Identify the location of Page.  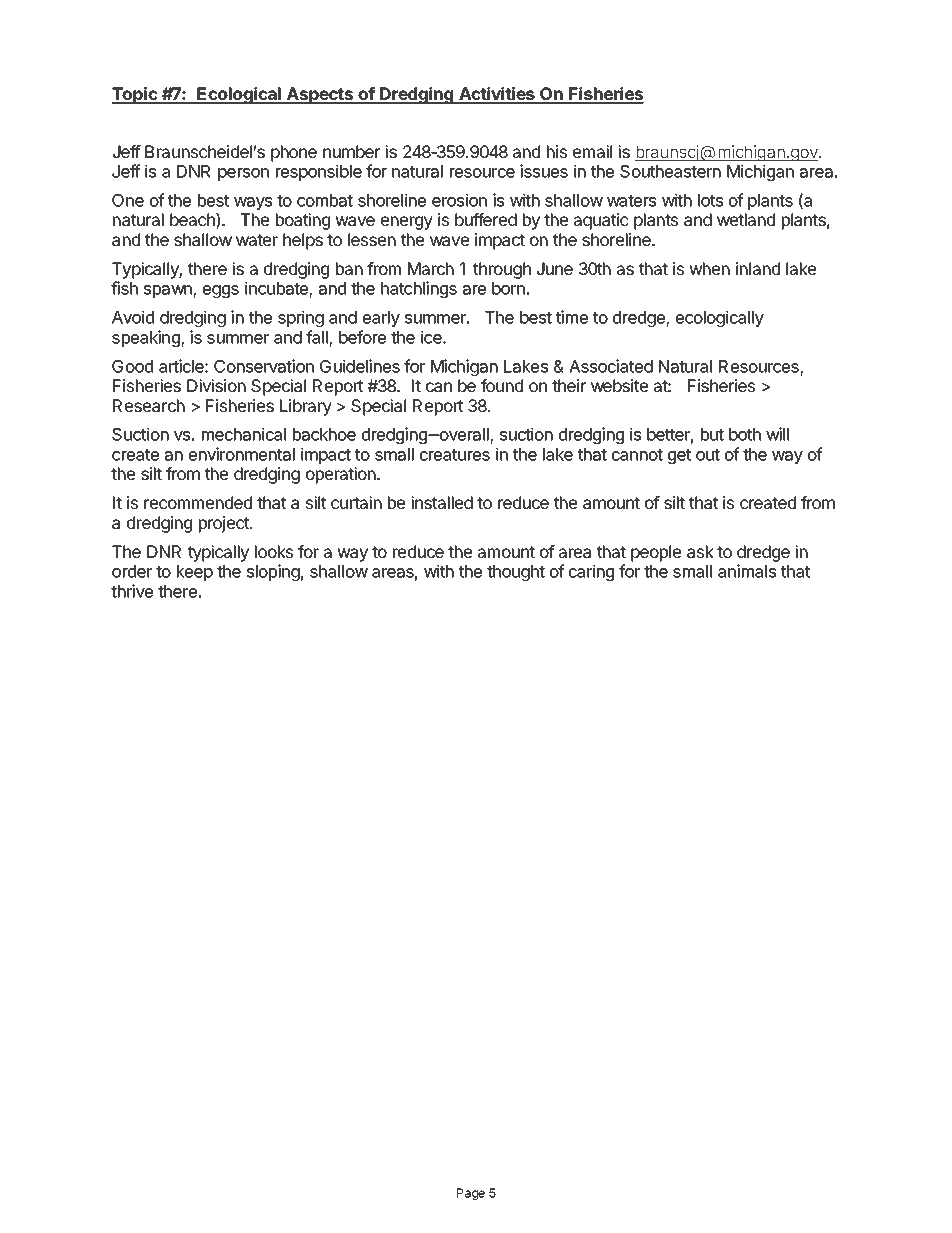
(471, 1194).
